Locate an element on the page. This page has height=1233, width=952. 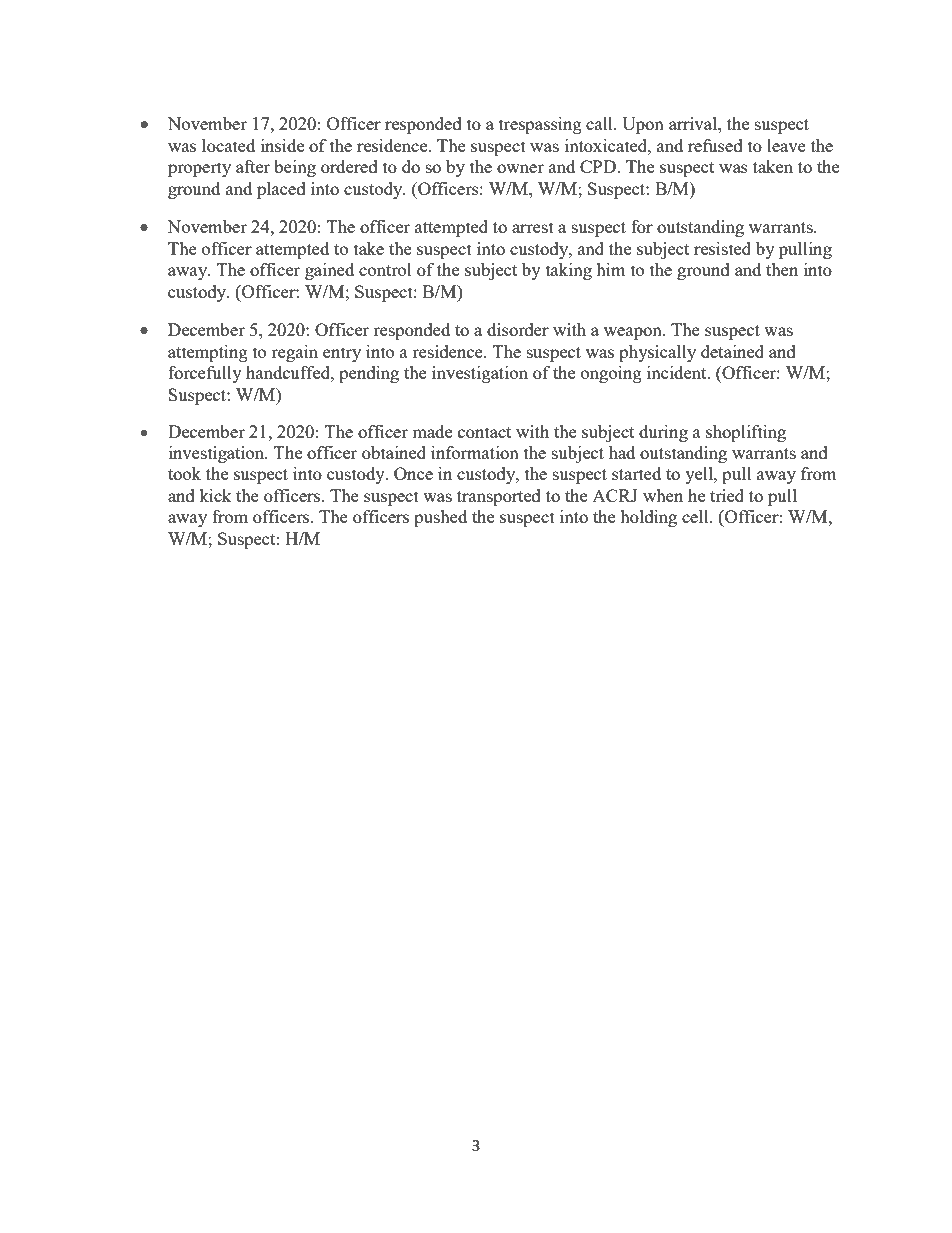
inside is located at coordinates (282, 145).
